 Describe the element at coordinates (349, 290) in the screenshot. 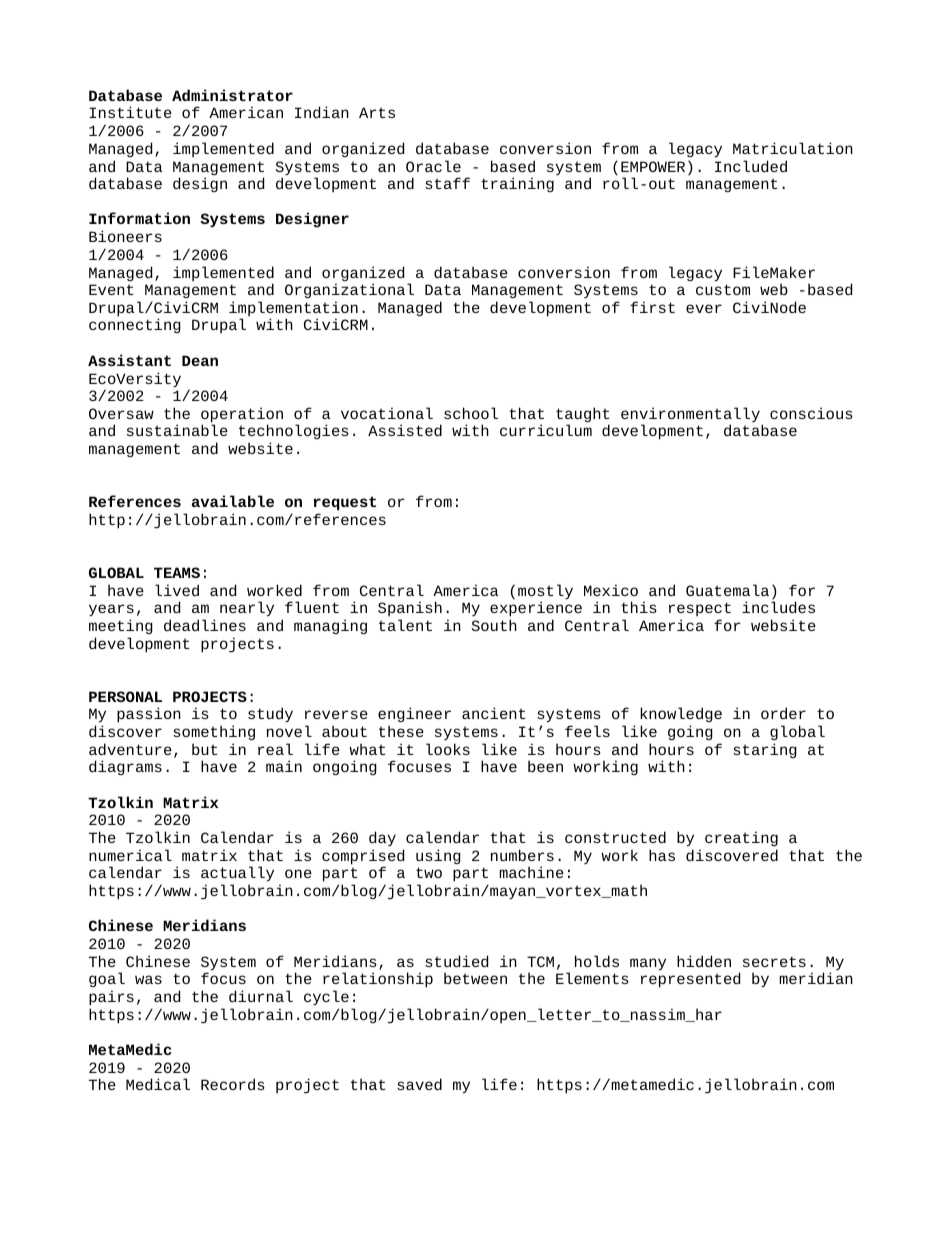

I see `Organizational` at that location.
